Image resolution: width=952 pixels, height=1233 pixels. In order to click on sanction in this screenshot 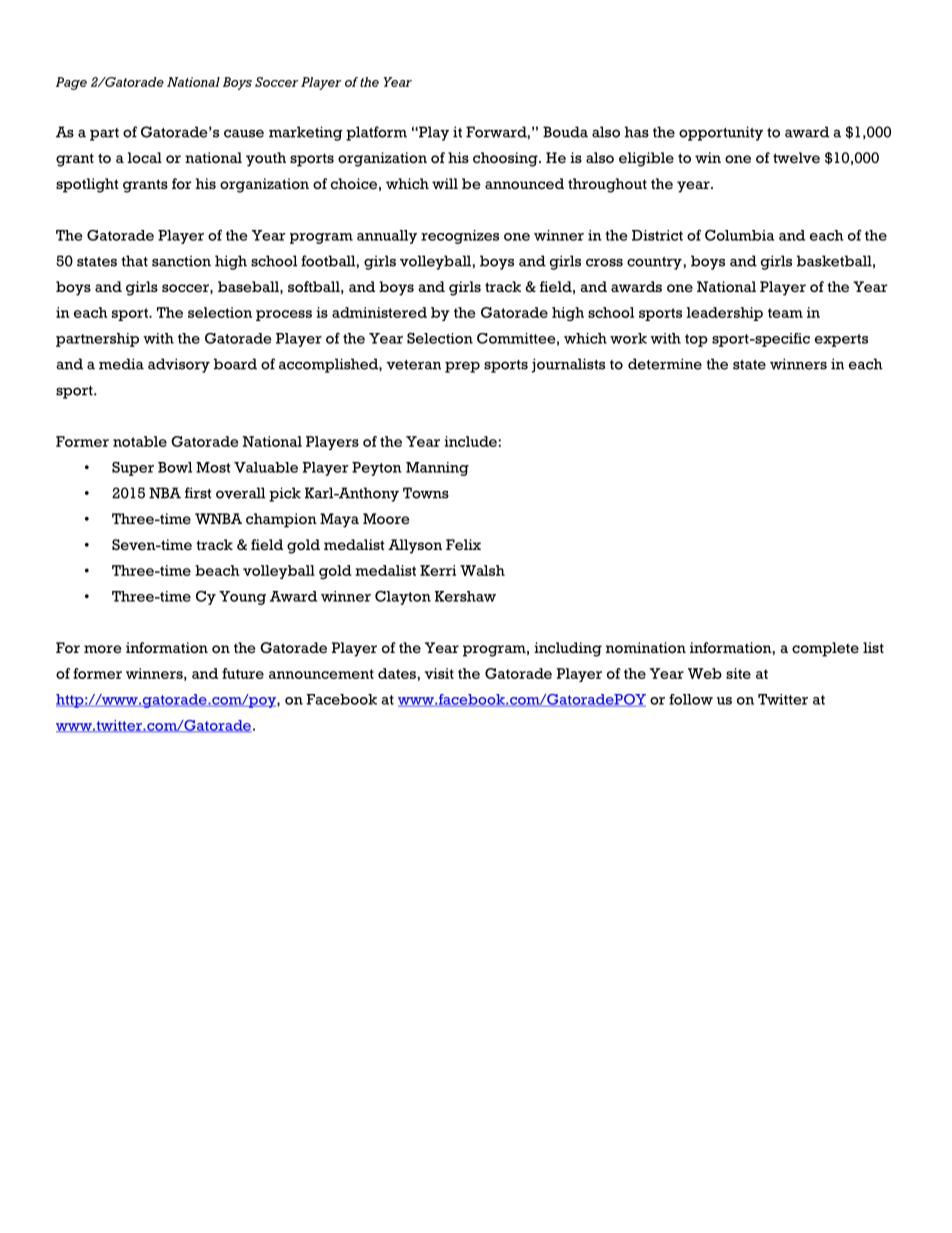, I will do `click(181, 261)`.
